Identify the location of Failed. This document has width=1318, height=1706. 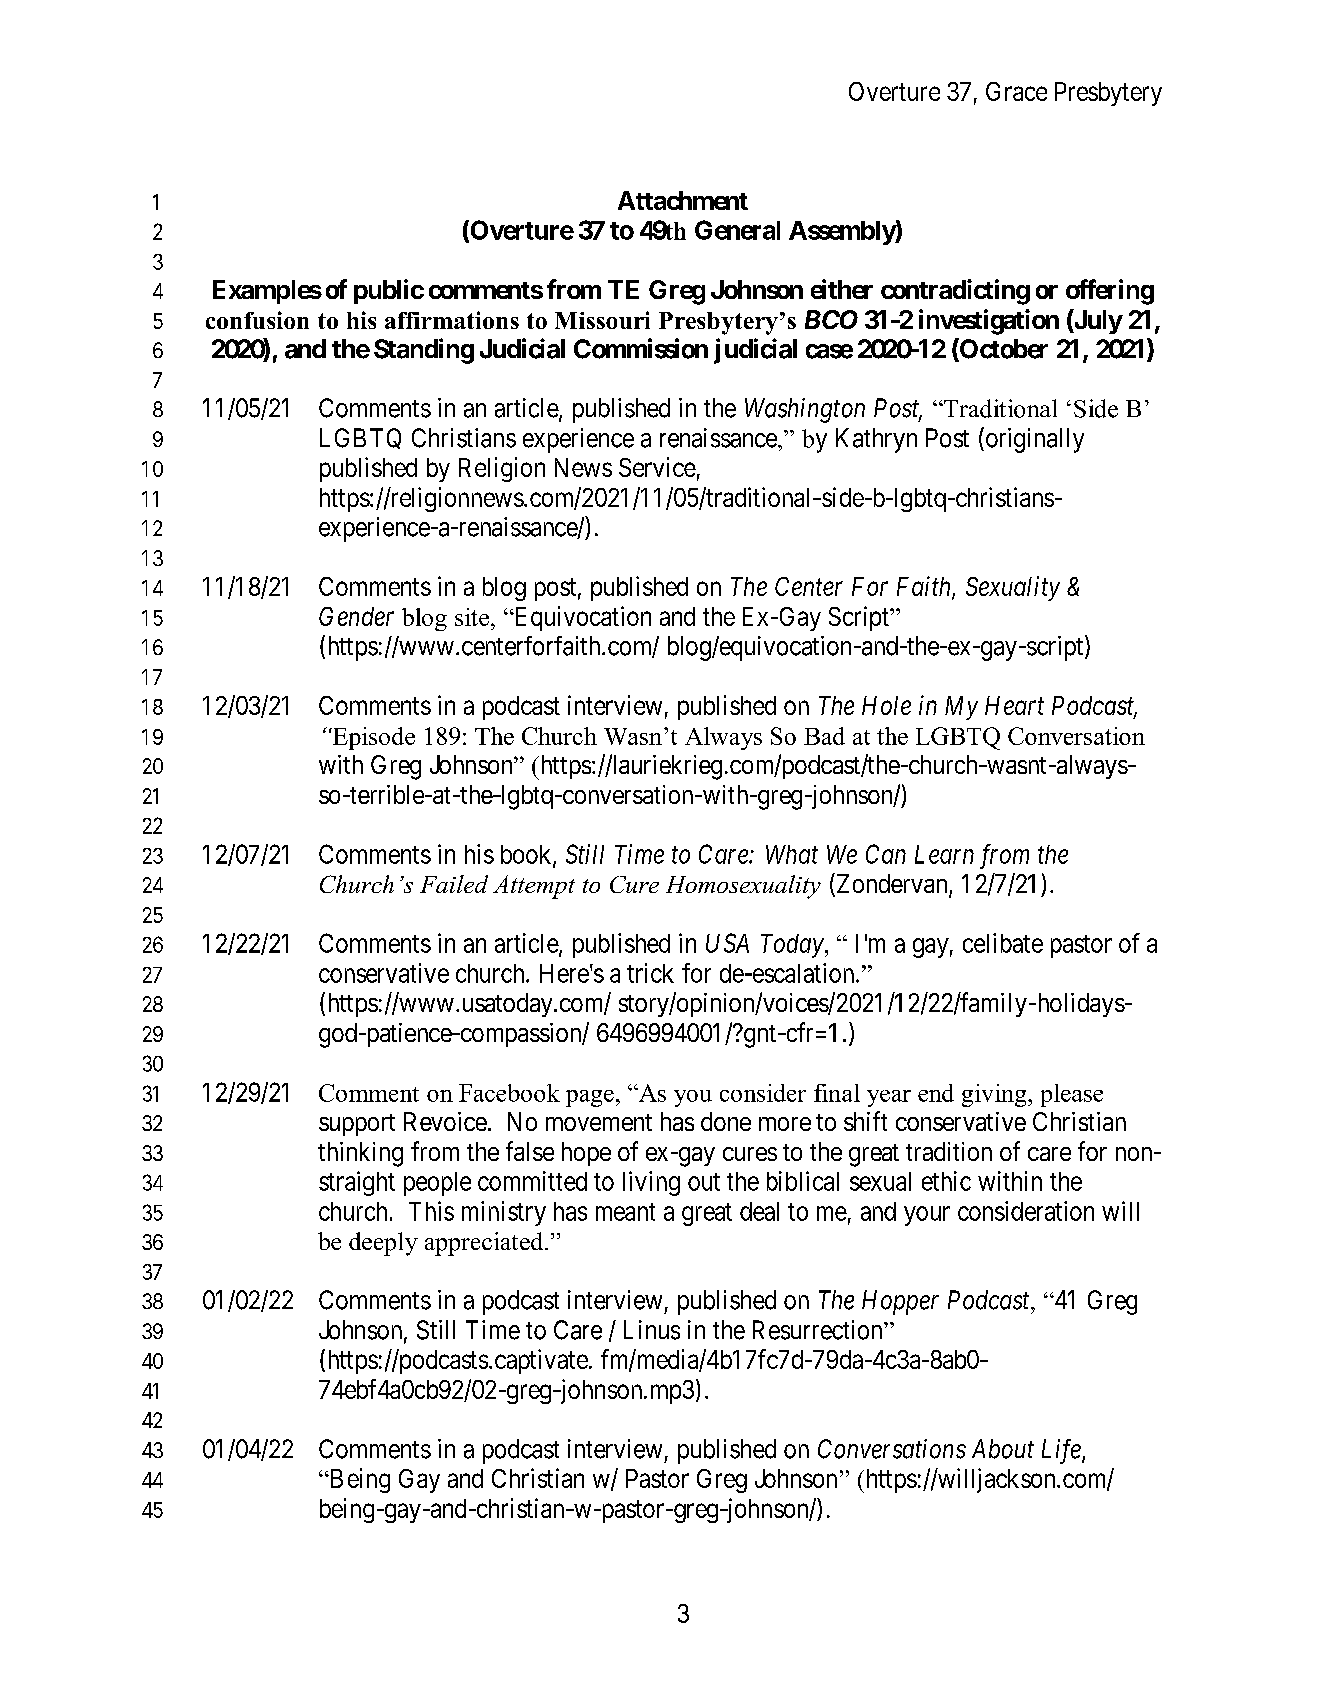
(454, 884).
